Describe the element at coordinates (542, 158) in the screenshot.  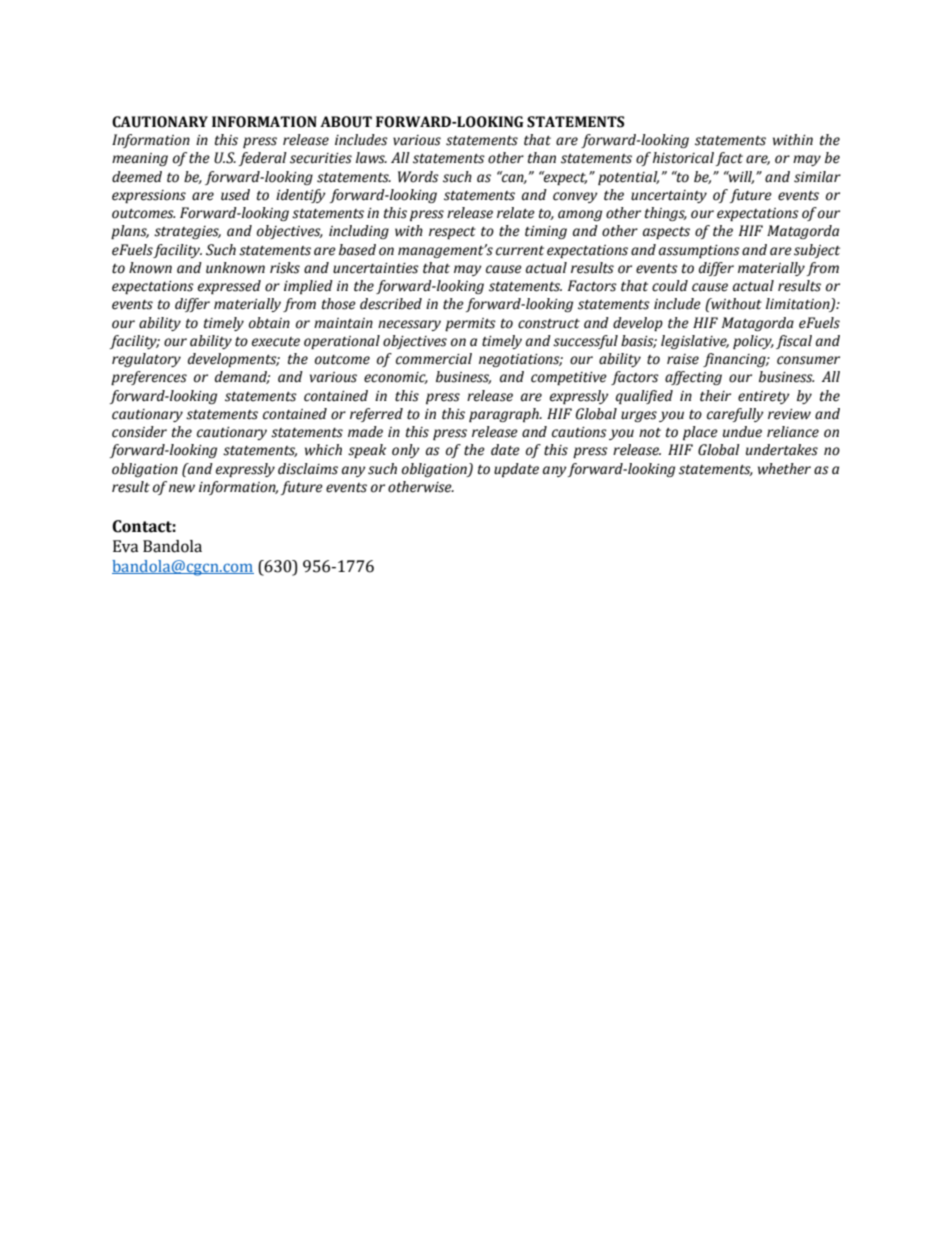
I see `than` at that location.
